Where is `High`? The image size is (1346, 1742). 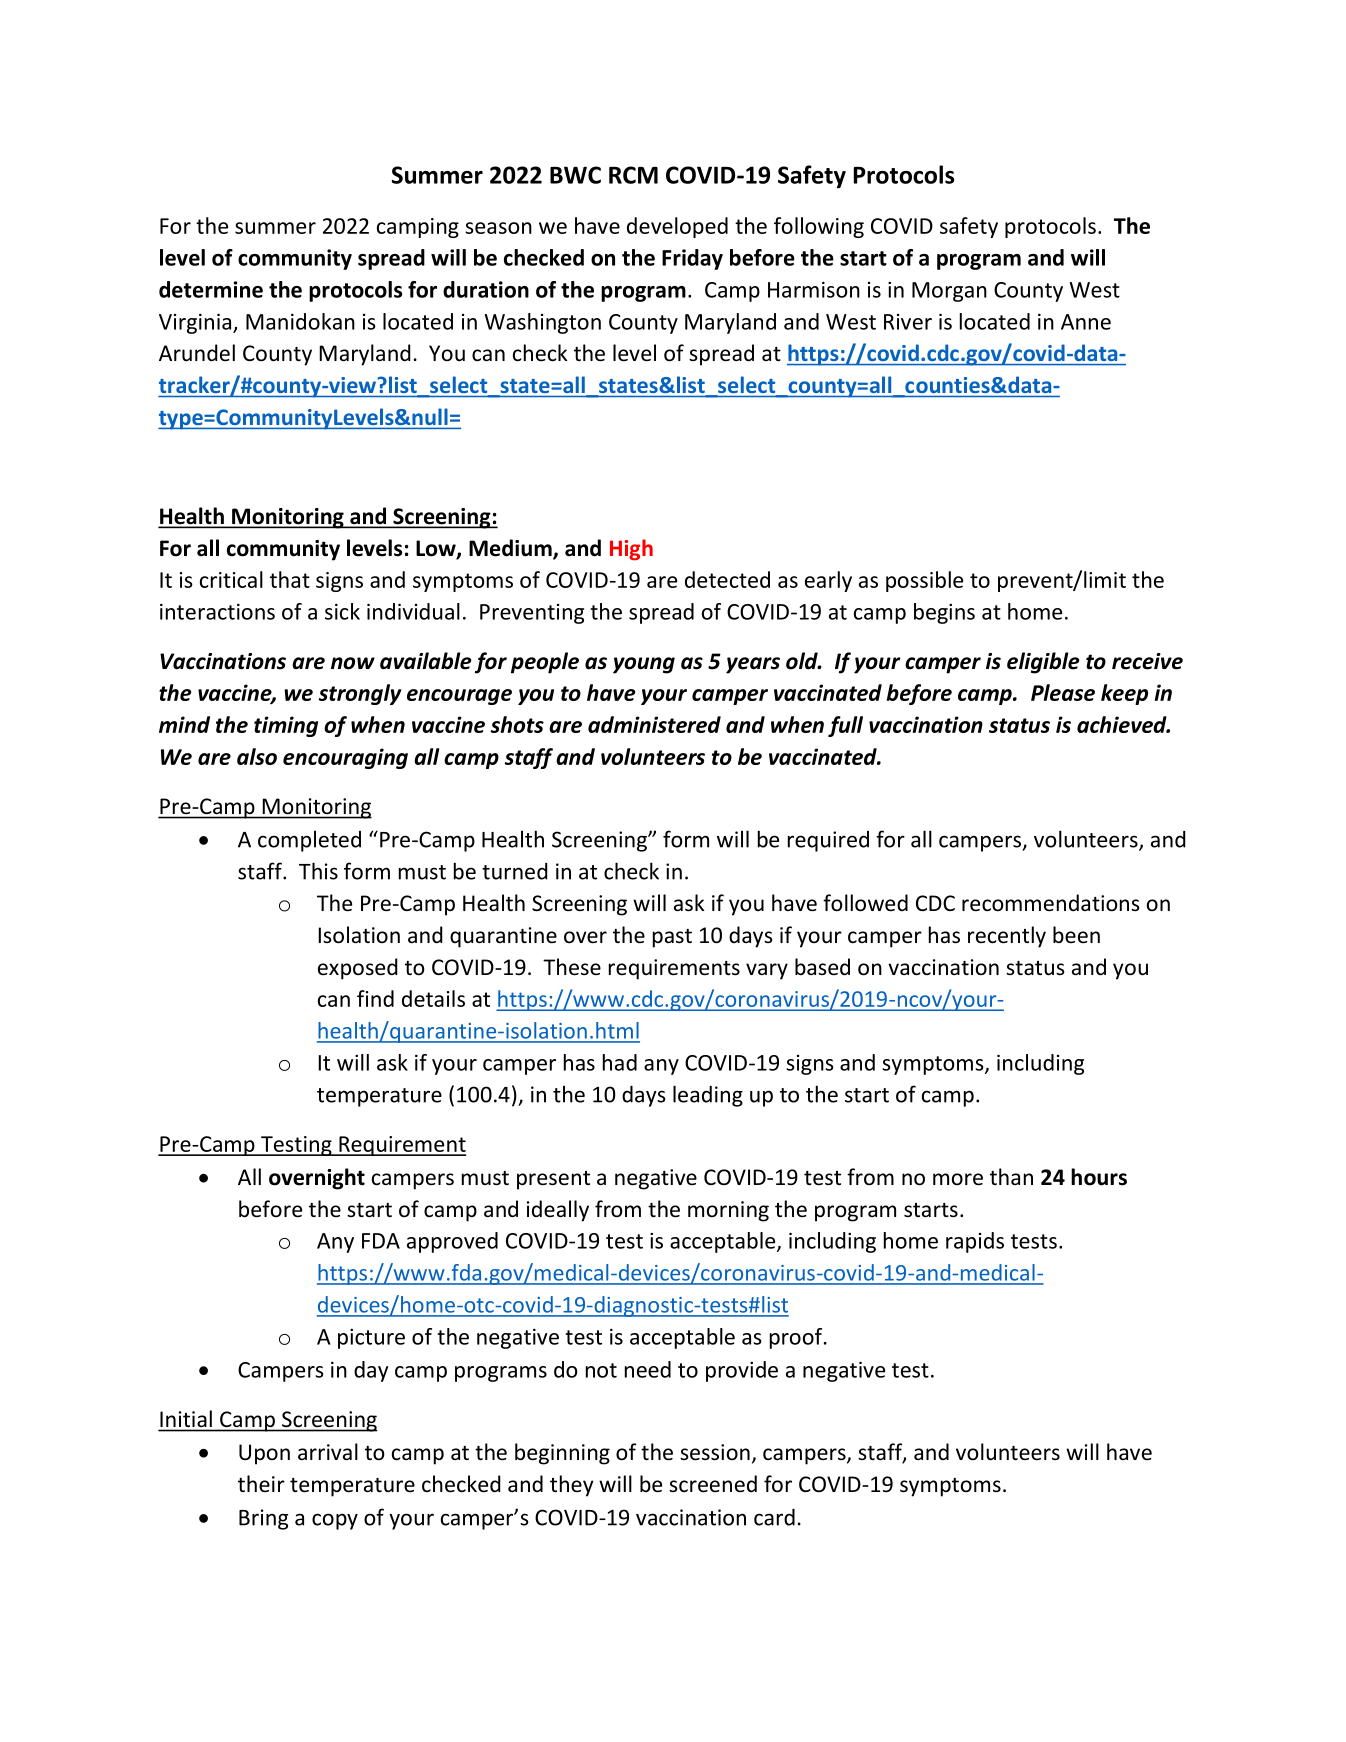
High is located at coordinates (631, 550).
